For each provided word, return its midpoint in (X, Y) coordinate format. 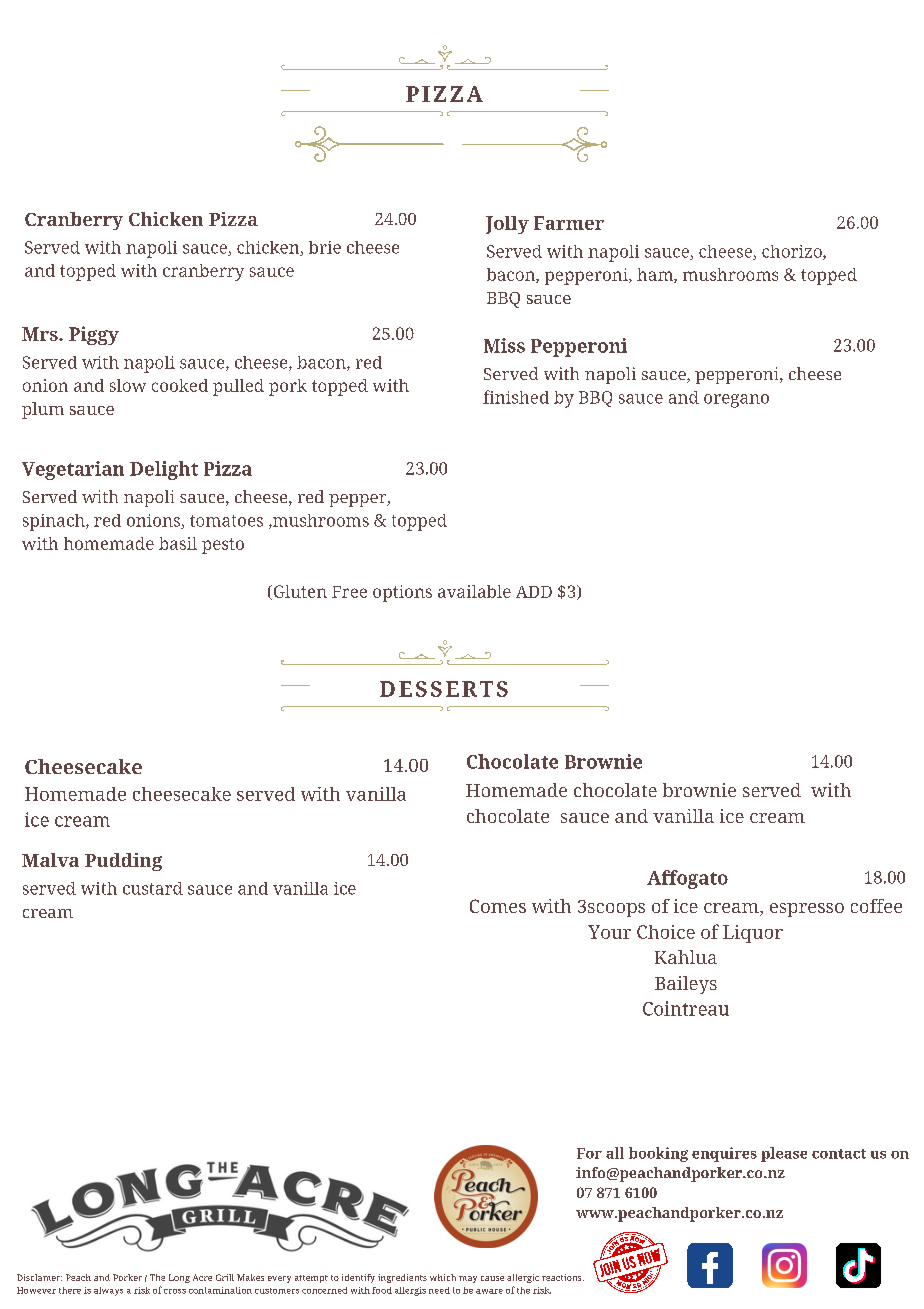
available (474, 591)
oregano (736, 401)
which (443, 1277)
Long (179, 1278)
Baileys (686, 985)
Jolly (507, 225)
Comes (498, 906)
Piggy (94, 335)
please (784, 1154)
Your (609, 932)
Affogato (687, 879)
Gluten (299, 592)
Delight (164, 470)
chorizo (793, 252)
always (108, 1291)
